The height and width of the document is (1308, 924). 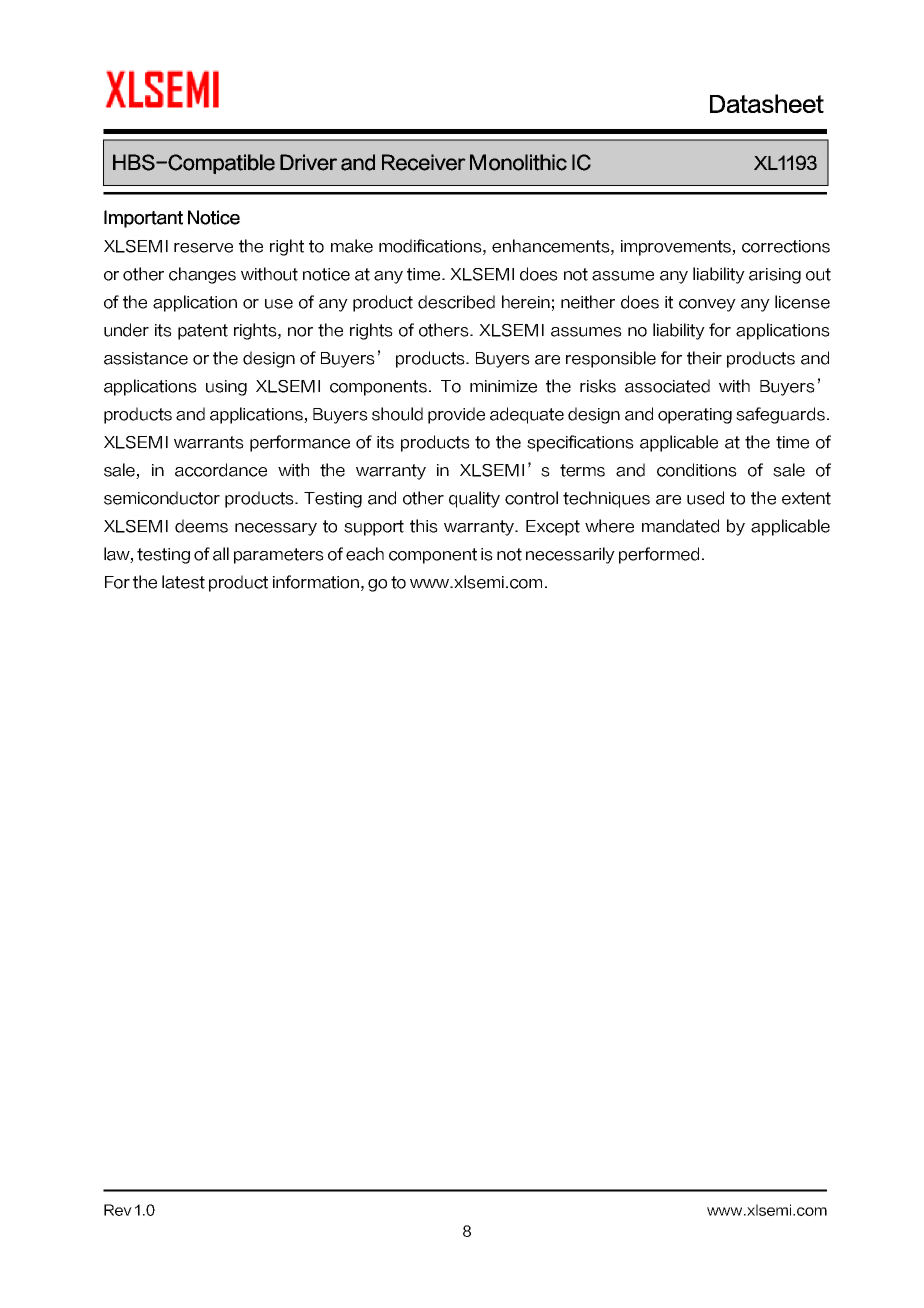 What do you see at coordinates (221, 554) in the document?
I see `all` at bounding box center [221, 554].
